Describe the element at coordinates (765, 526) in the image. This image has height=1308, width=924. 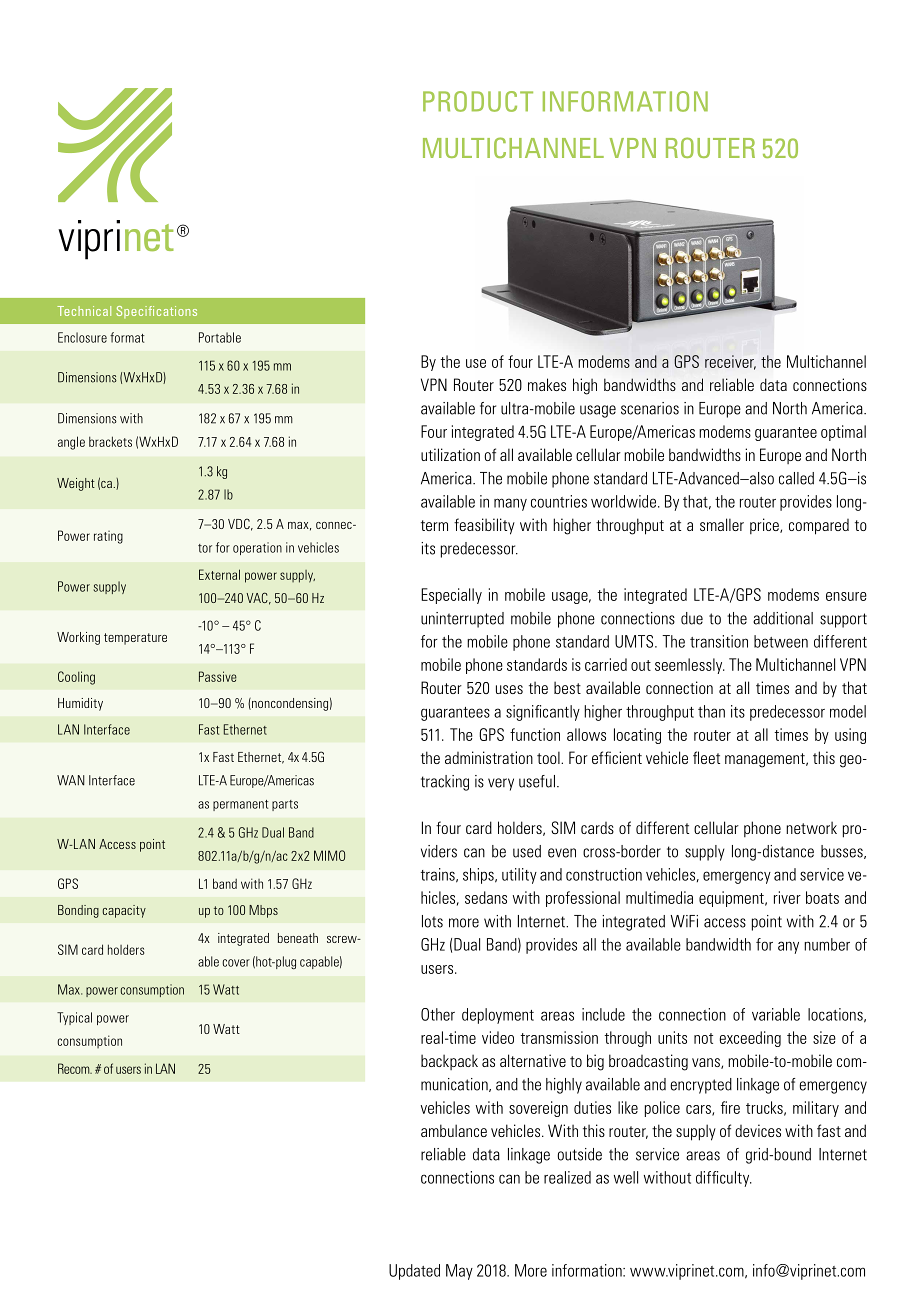
I see `price` at that location.
